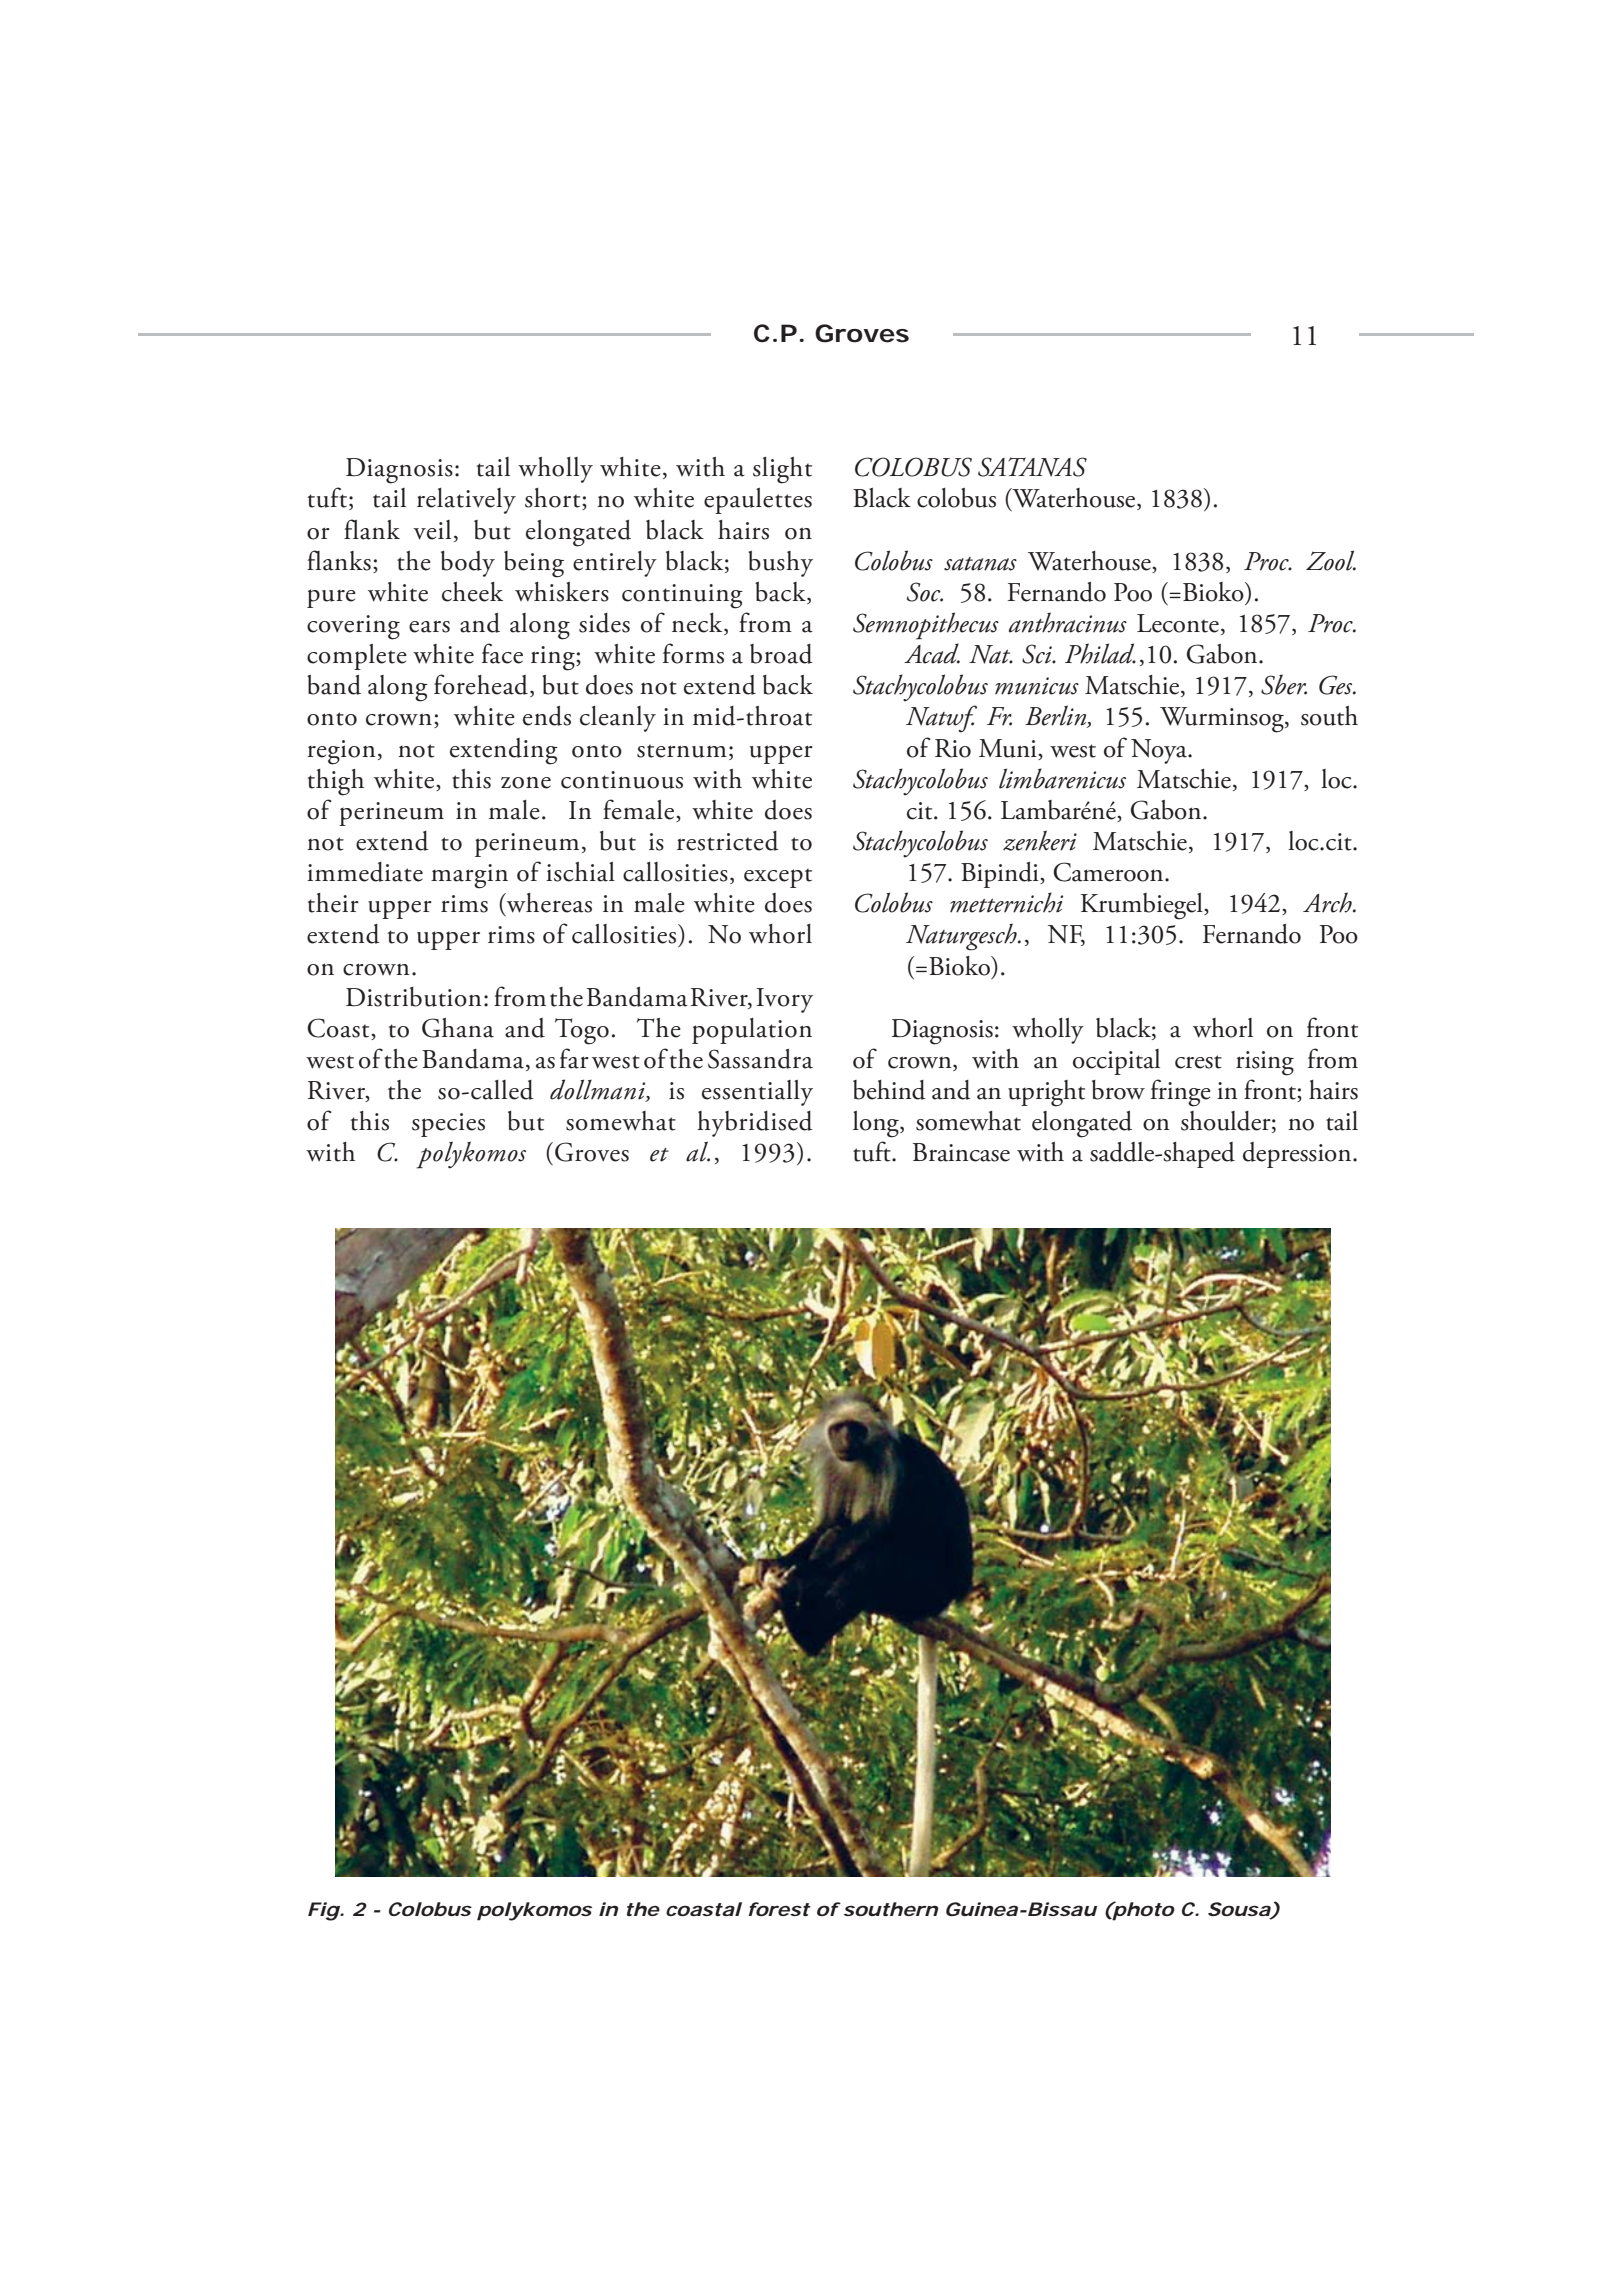 This page has width=1612, height=2280. Describe the element at coordinates (1298, 1155) in the page. I see `depression` at that location.
